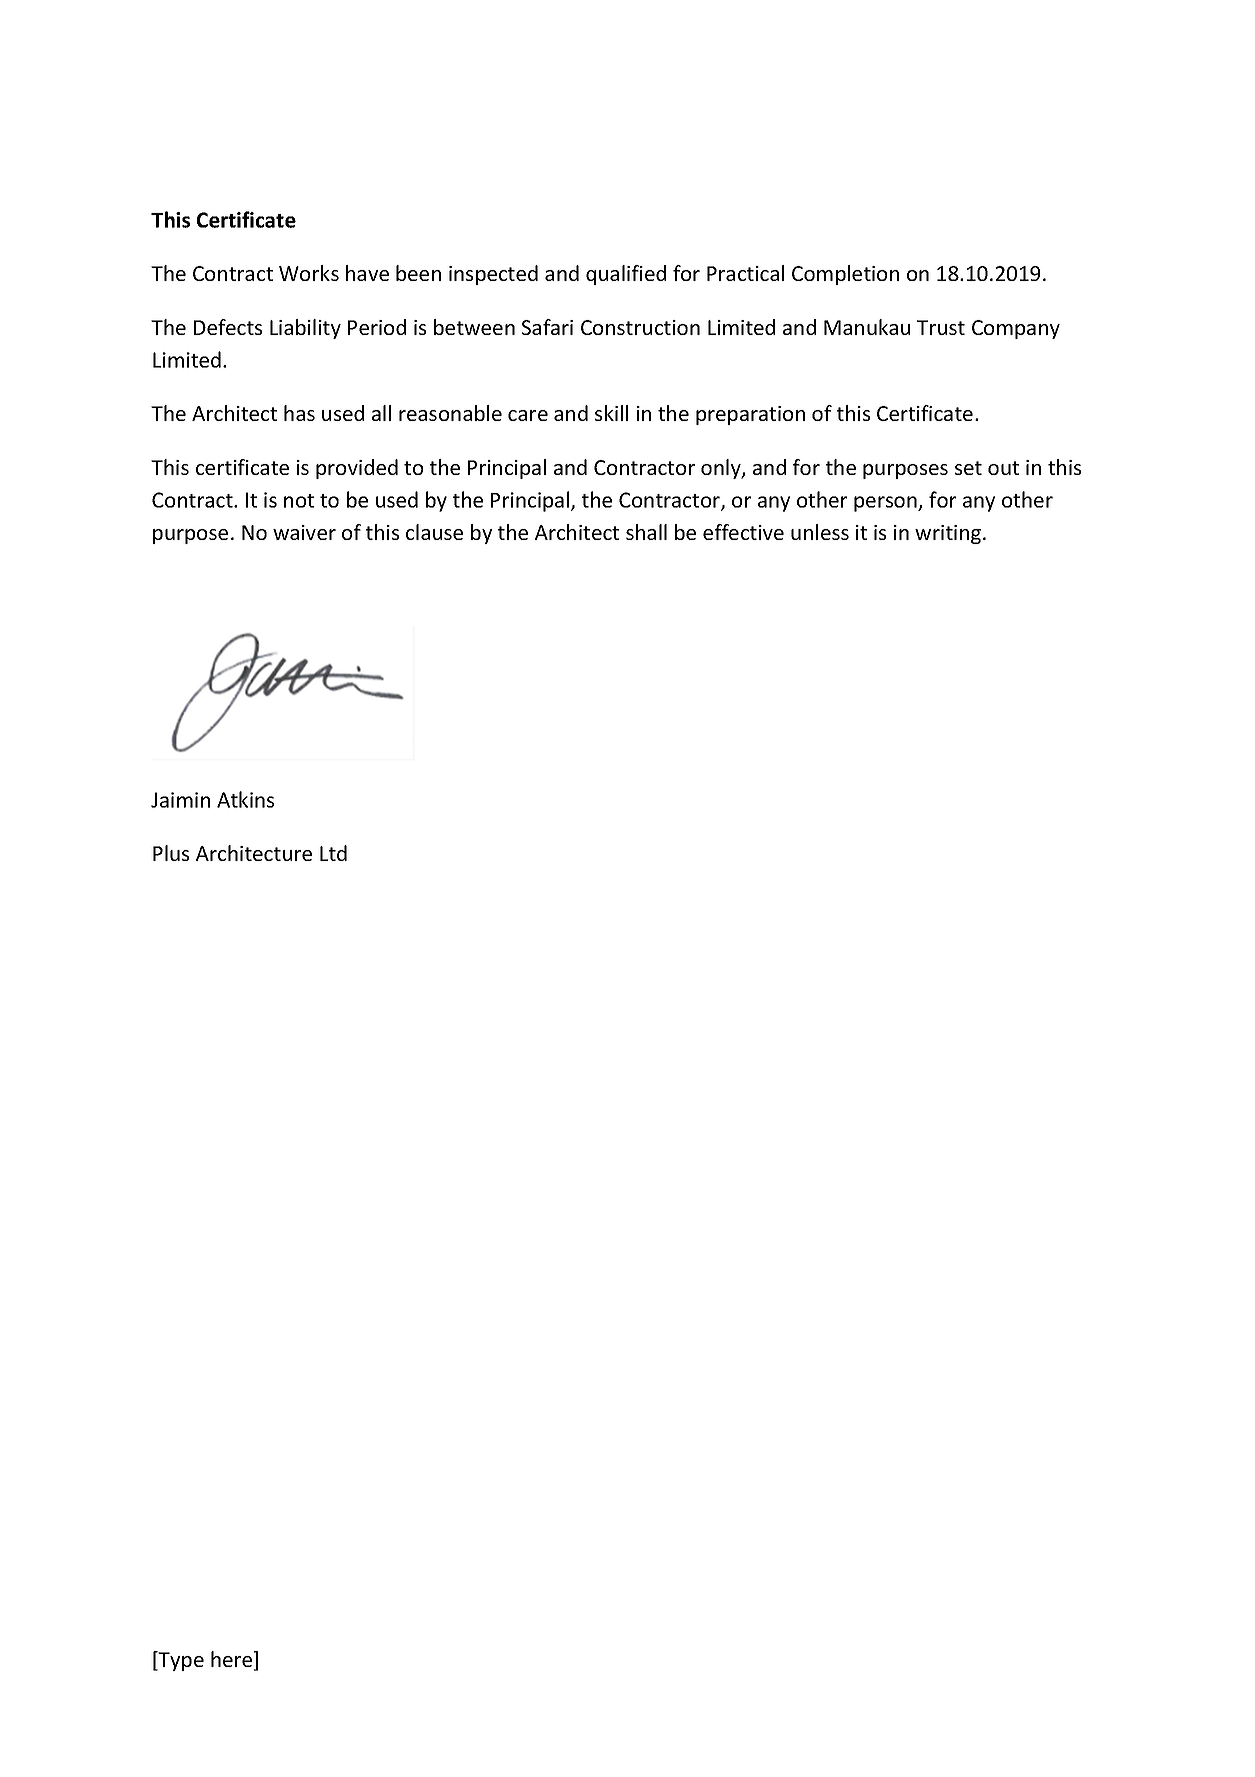  I want to click on Safari, so click(547, 327).
